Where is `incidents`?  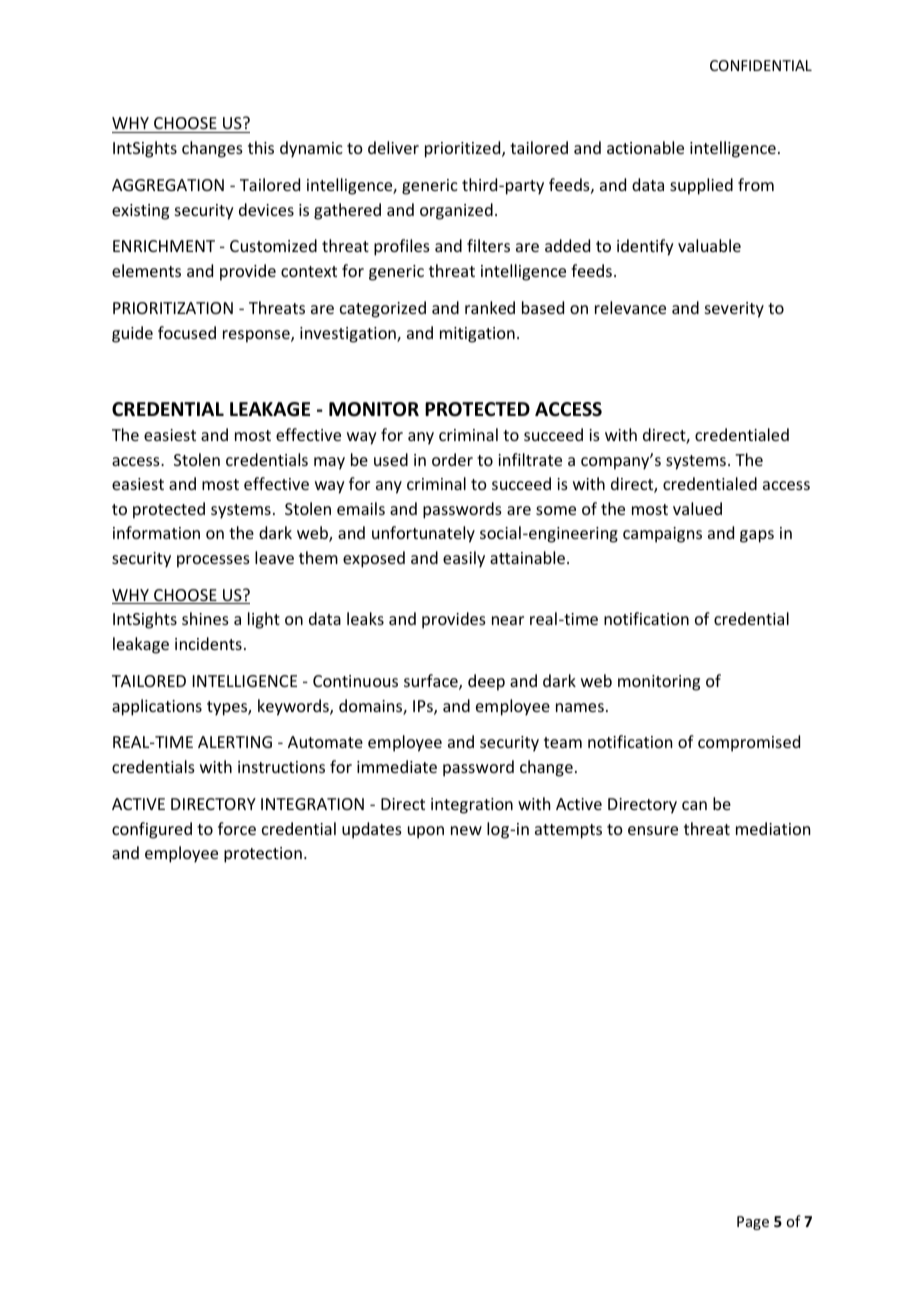 incidents is located at coordinates (208, 643).
